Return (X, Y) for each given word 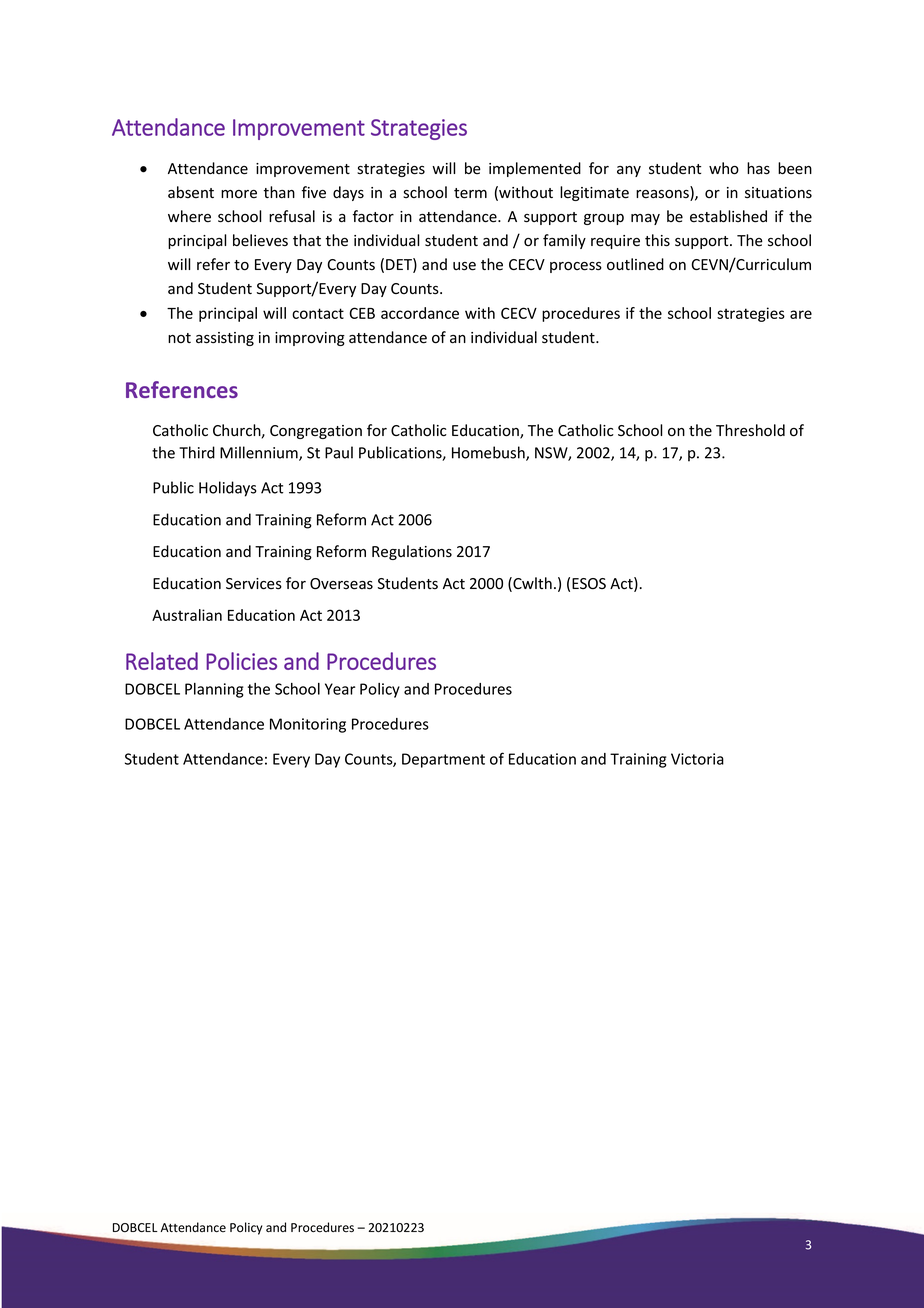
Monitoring (308, 725)
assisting (225, 339)
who (724, 168)
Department (443, 760)
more (239, 194)
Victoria (697, 759)
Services (254, 584)
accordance (420, 313)
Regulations (412, 552)
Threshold (750, 430)
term (470, 193)
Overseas (341, 584)
